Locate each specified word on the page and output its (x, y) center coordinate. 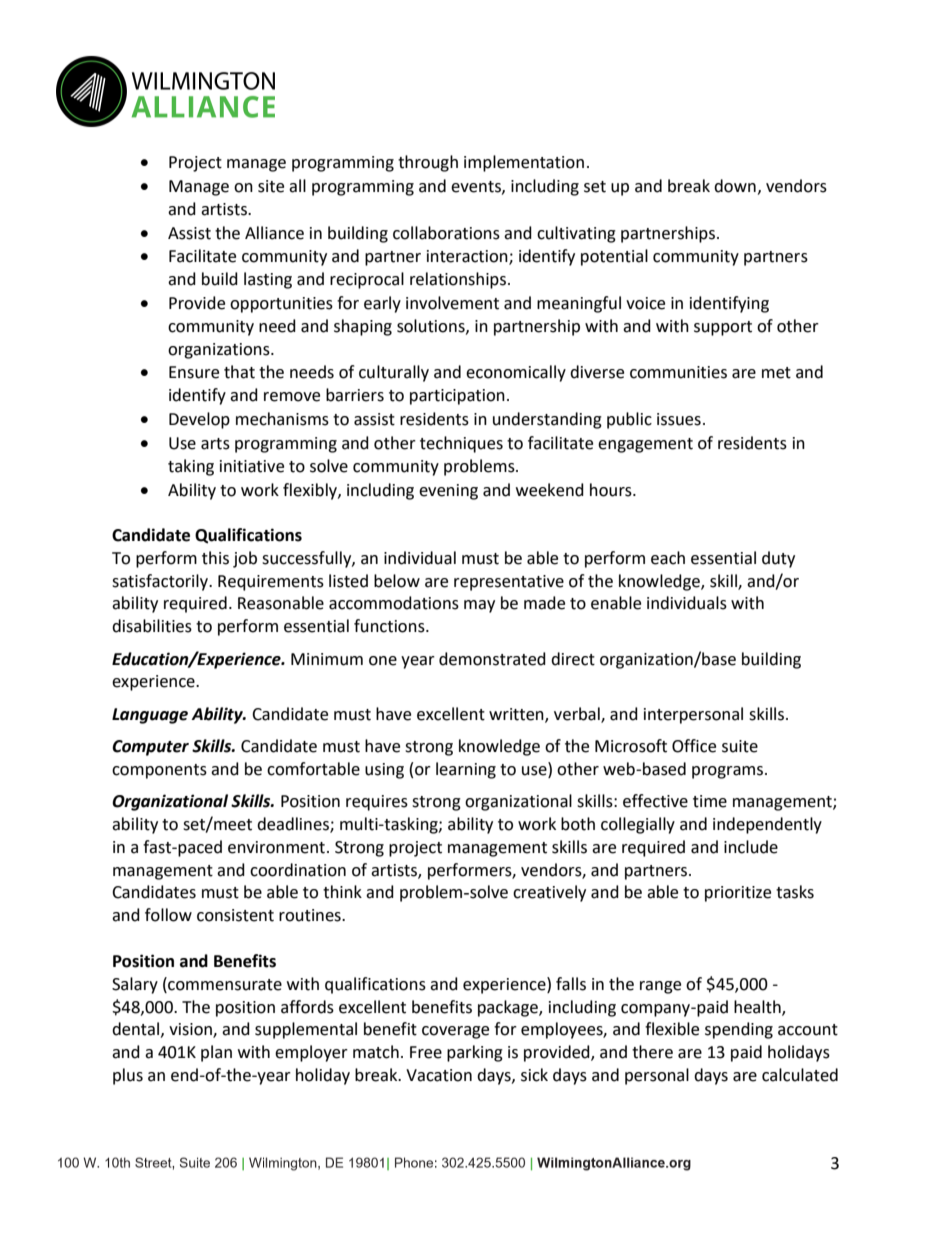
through (428, 163)
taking (191, 467)
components (159, 771)
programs (729, 772)
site (271, 186)
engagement (645, 445)
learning (466, 770)
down (735, 186)
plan (216, 1053)
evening (448, 492)
